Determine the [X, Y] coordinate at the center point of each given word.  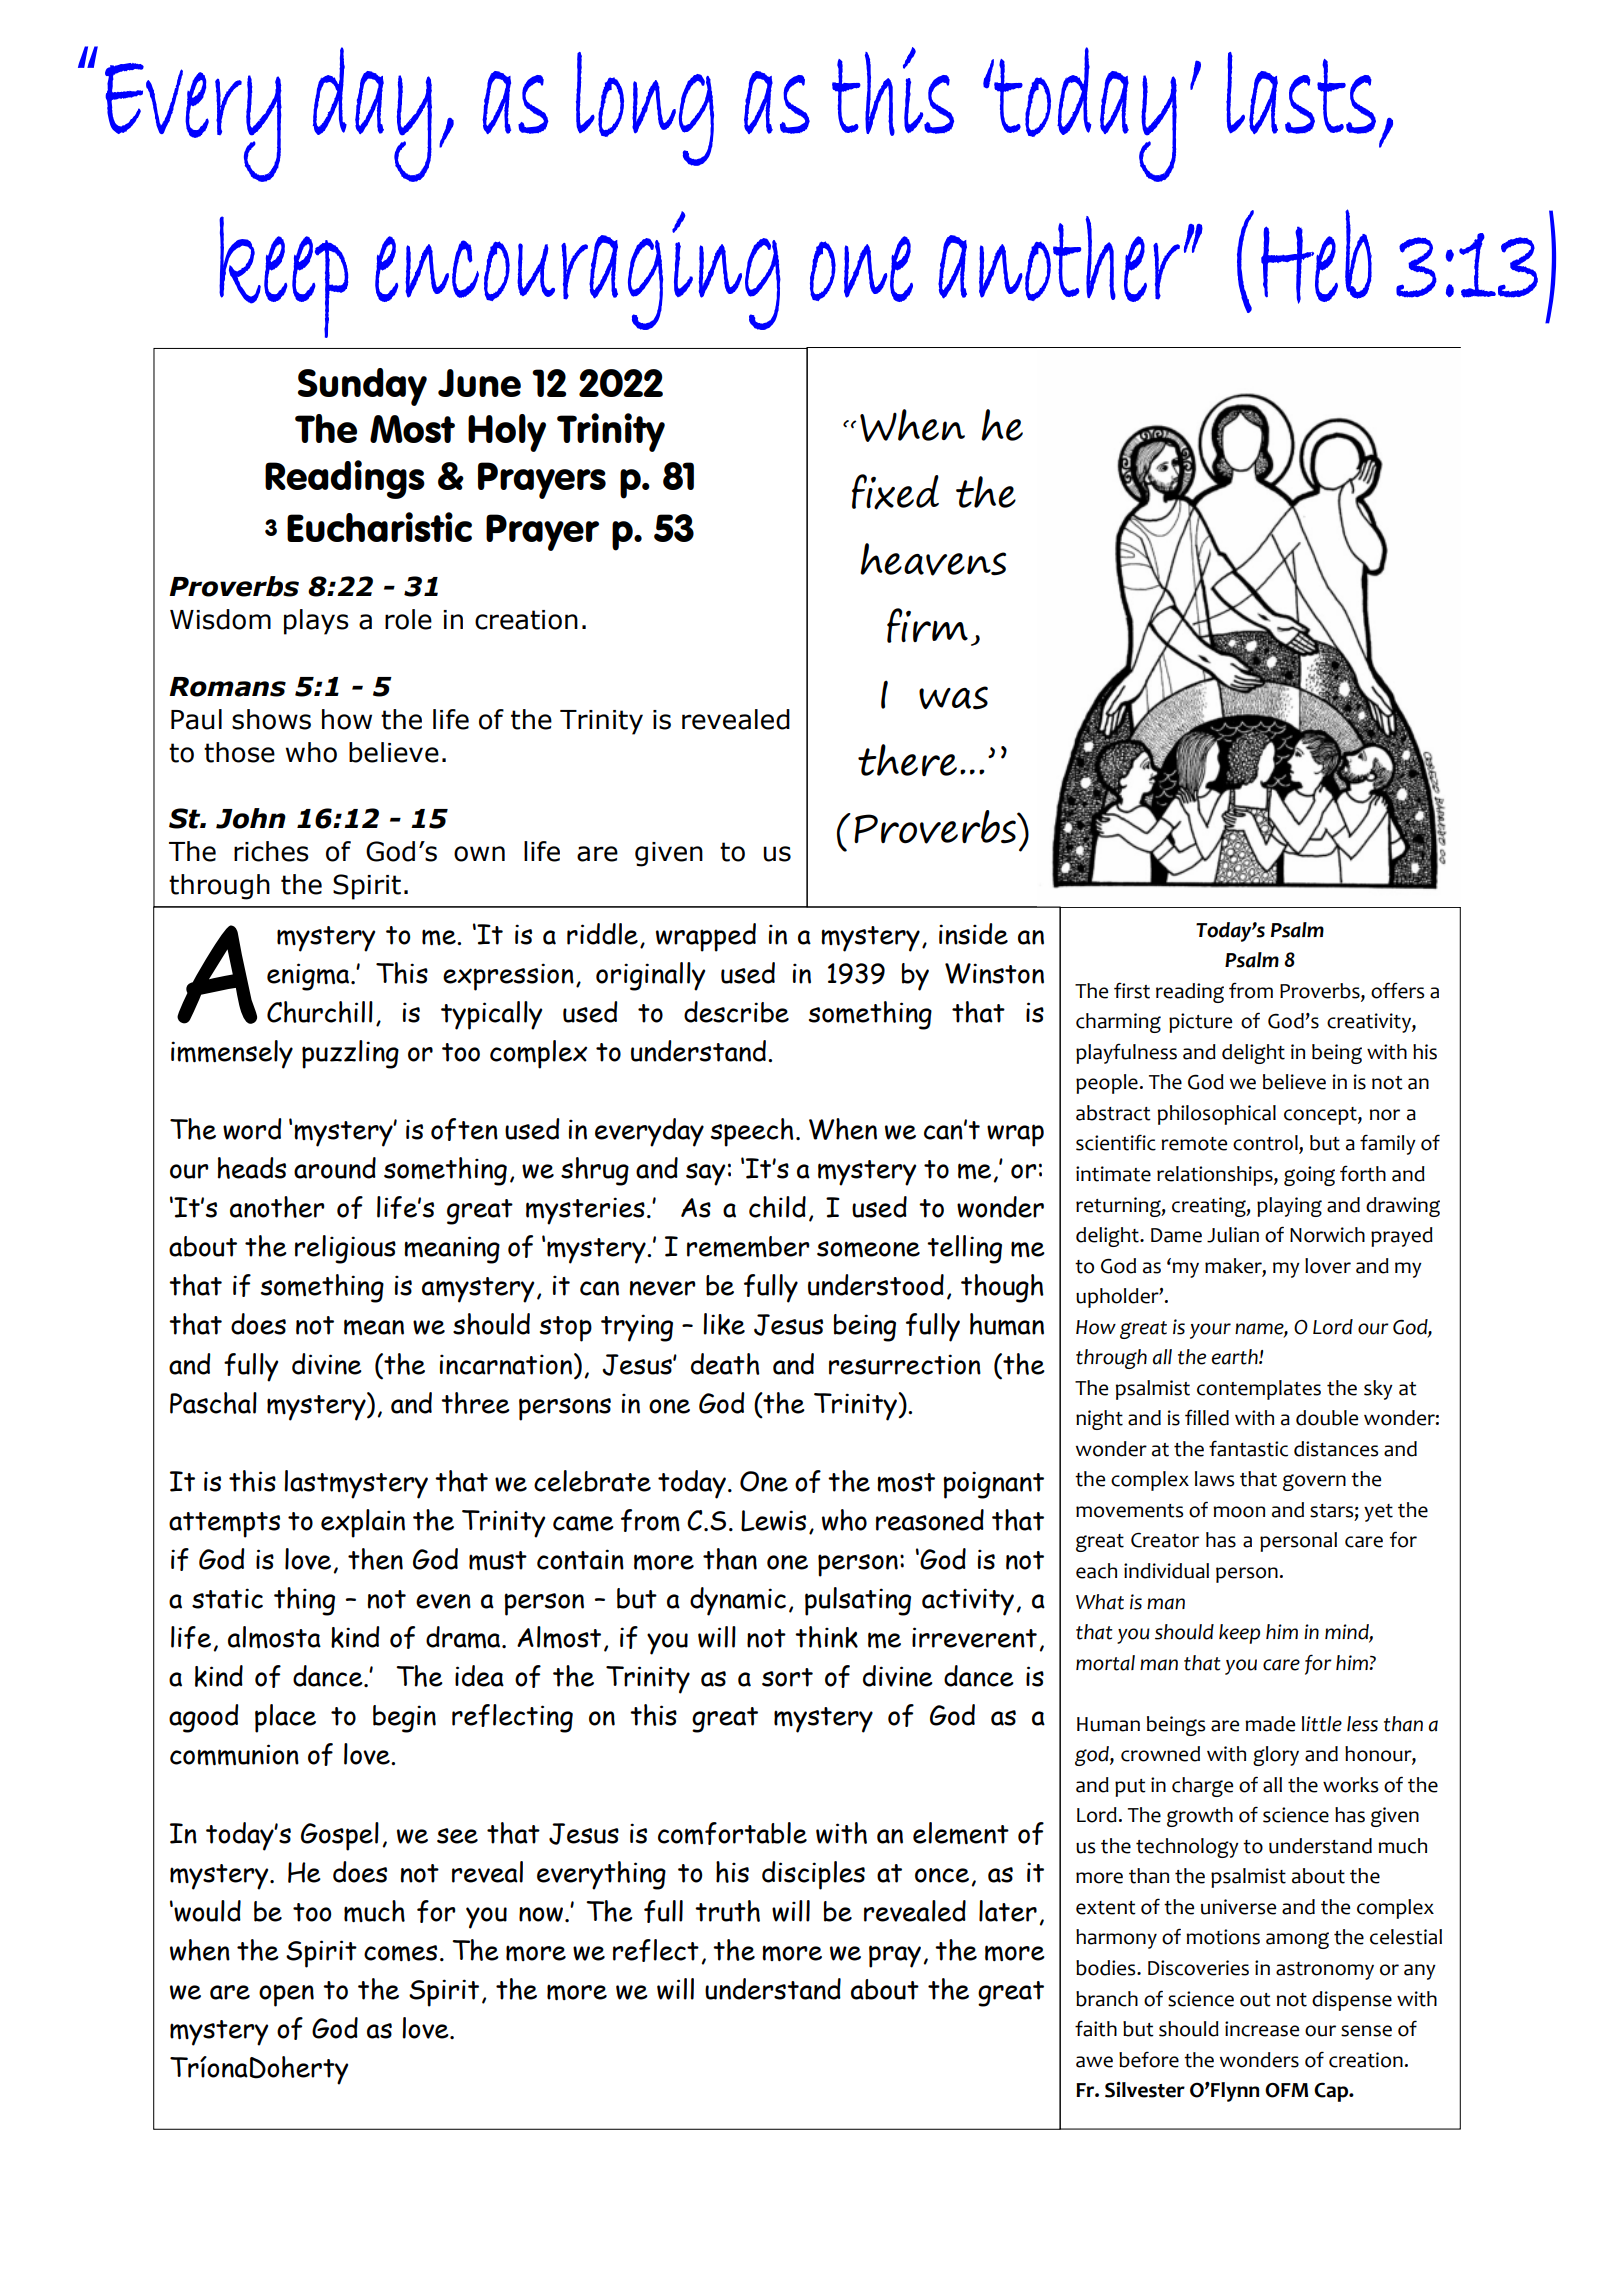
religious [345, 1249]
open [286, 1995]
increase [1262, 2029]
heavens [933, 559]
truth [727, 1911]
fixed [895, 492]
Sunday [362, 387]
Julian [1233, 1235]
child [777, 1207]
